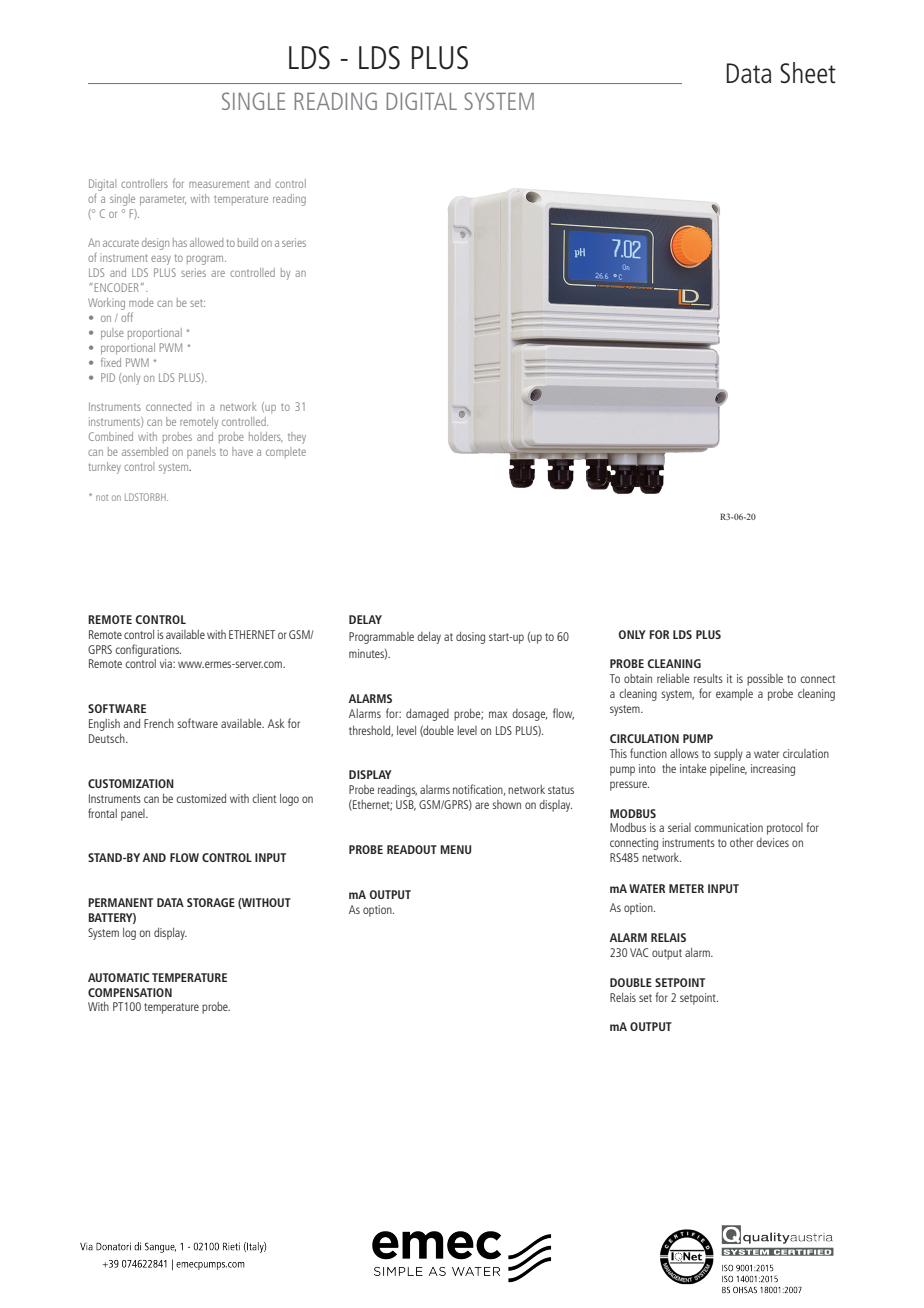 The width and height of the screenshot is (924, 1308). What do you see at coordinates (808, 72) in the screenshot?
I see `Sheet` at bounding box center [808, 72].
